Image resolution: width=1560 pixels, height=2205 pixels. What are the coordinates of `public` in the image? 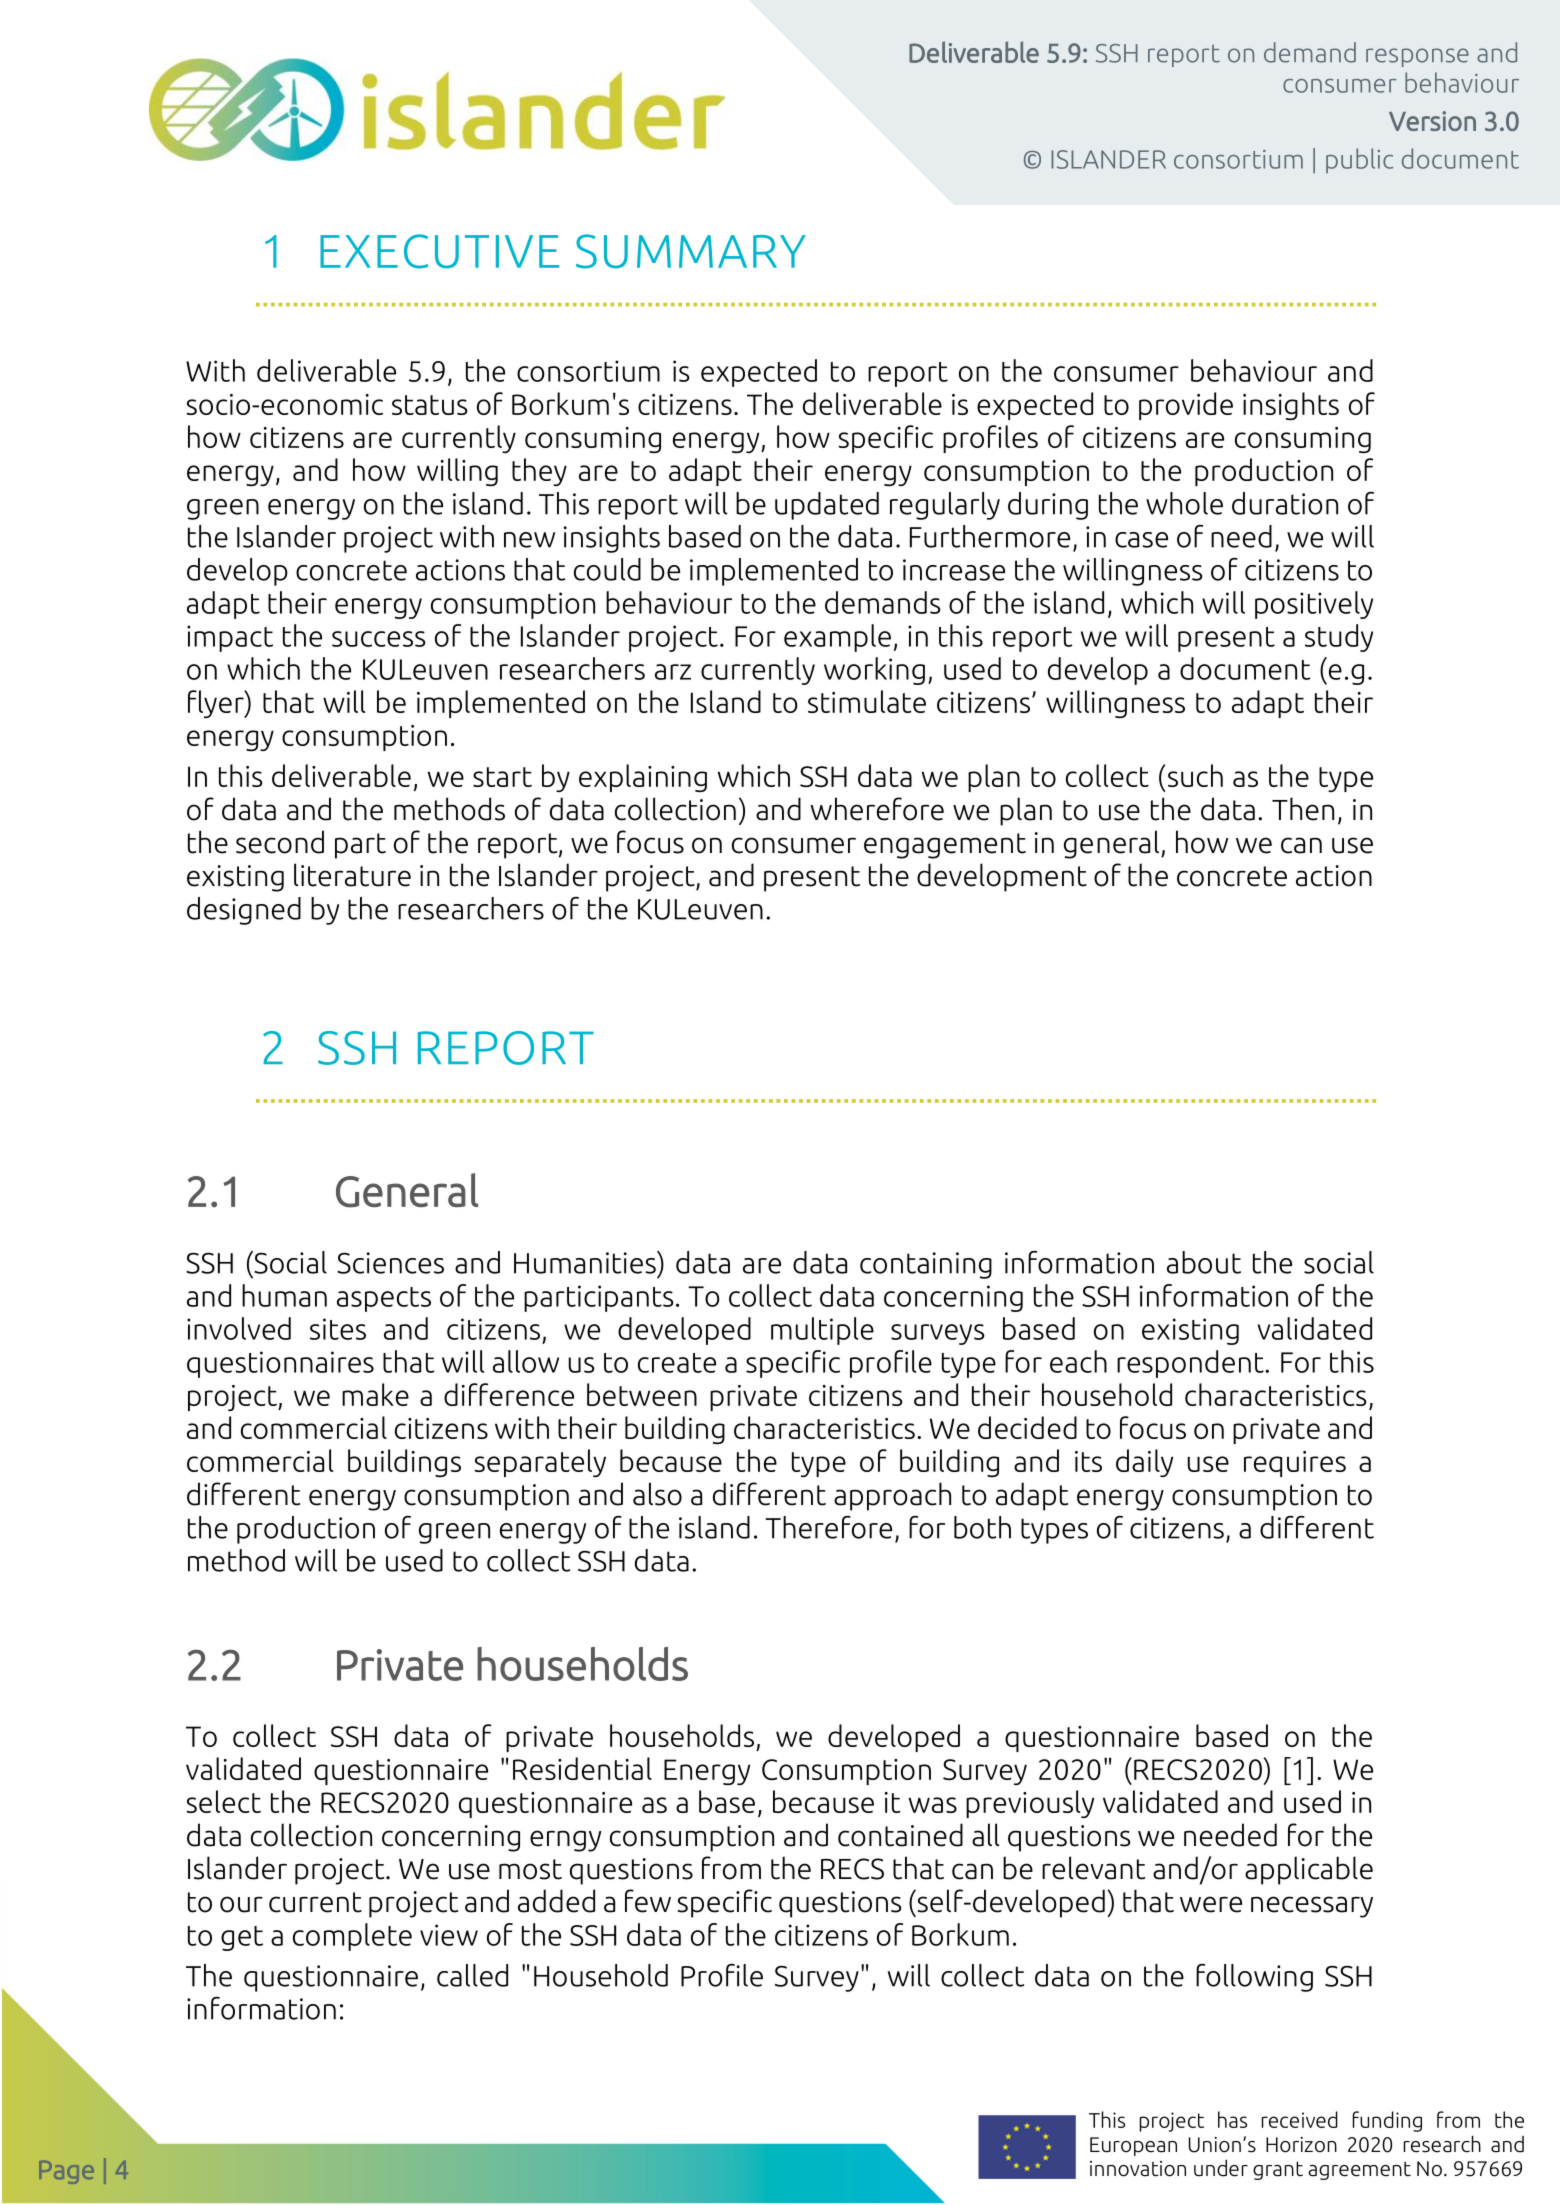 It's located at (1359, 160).
